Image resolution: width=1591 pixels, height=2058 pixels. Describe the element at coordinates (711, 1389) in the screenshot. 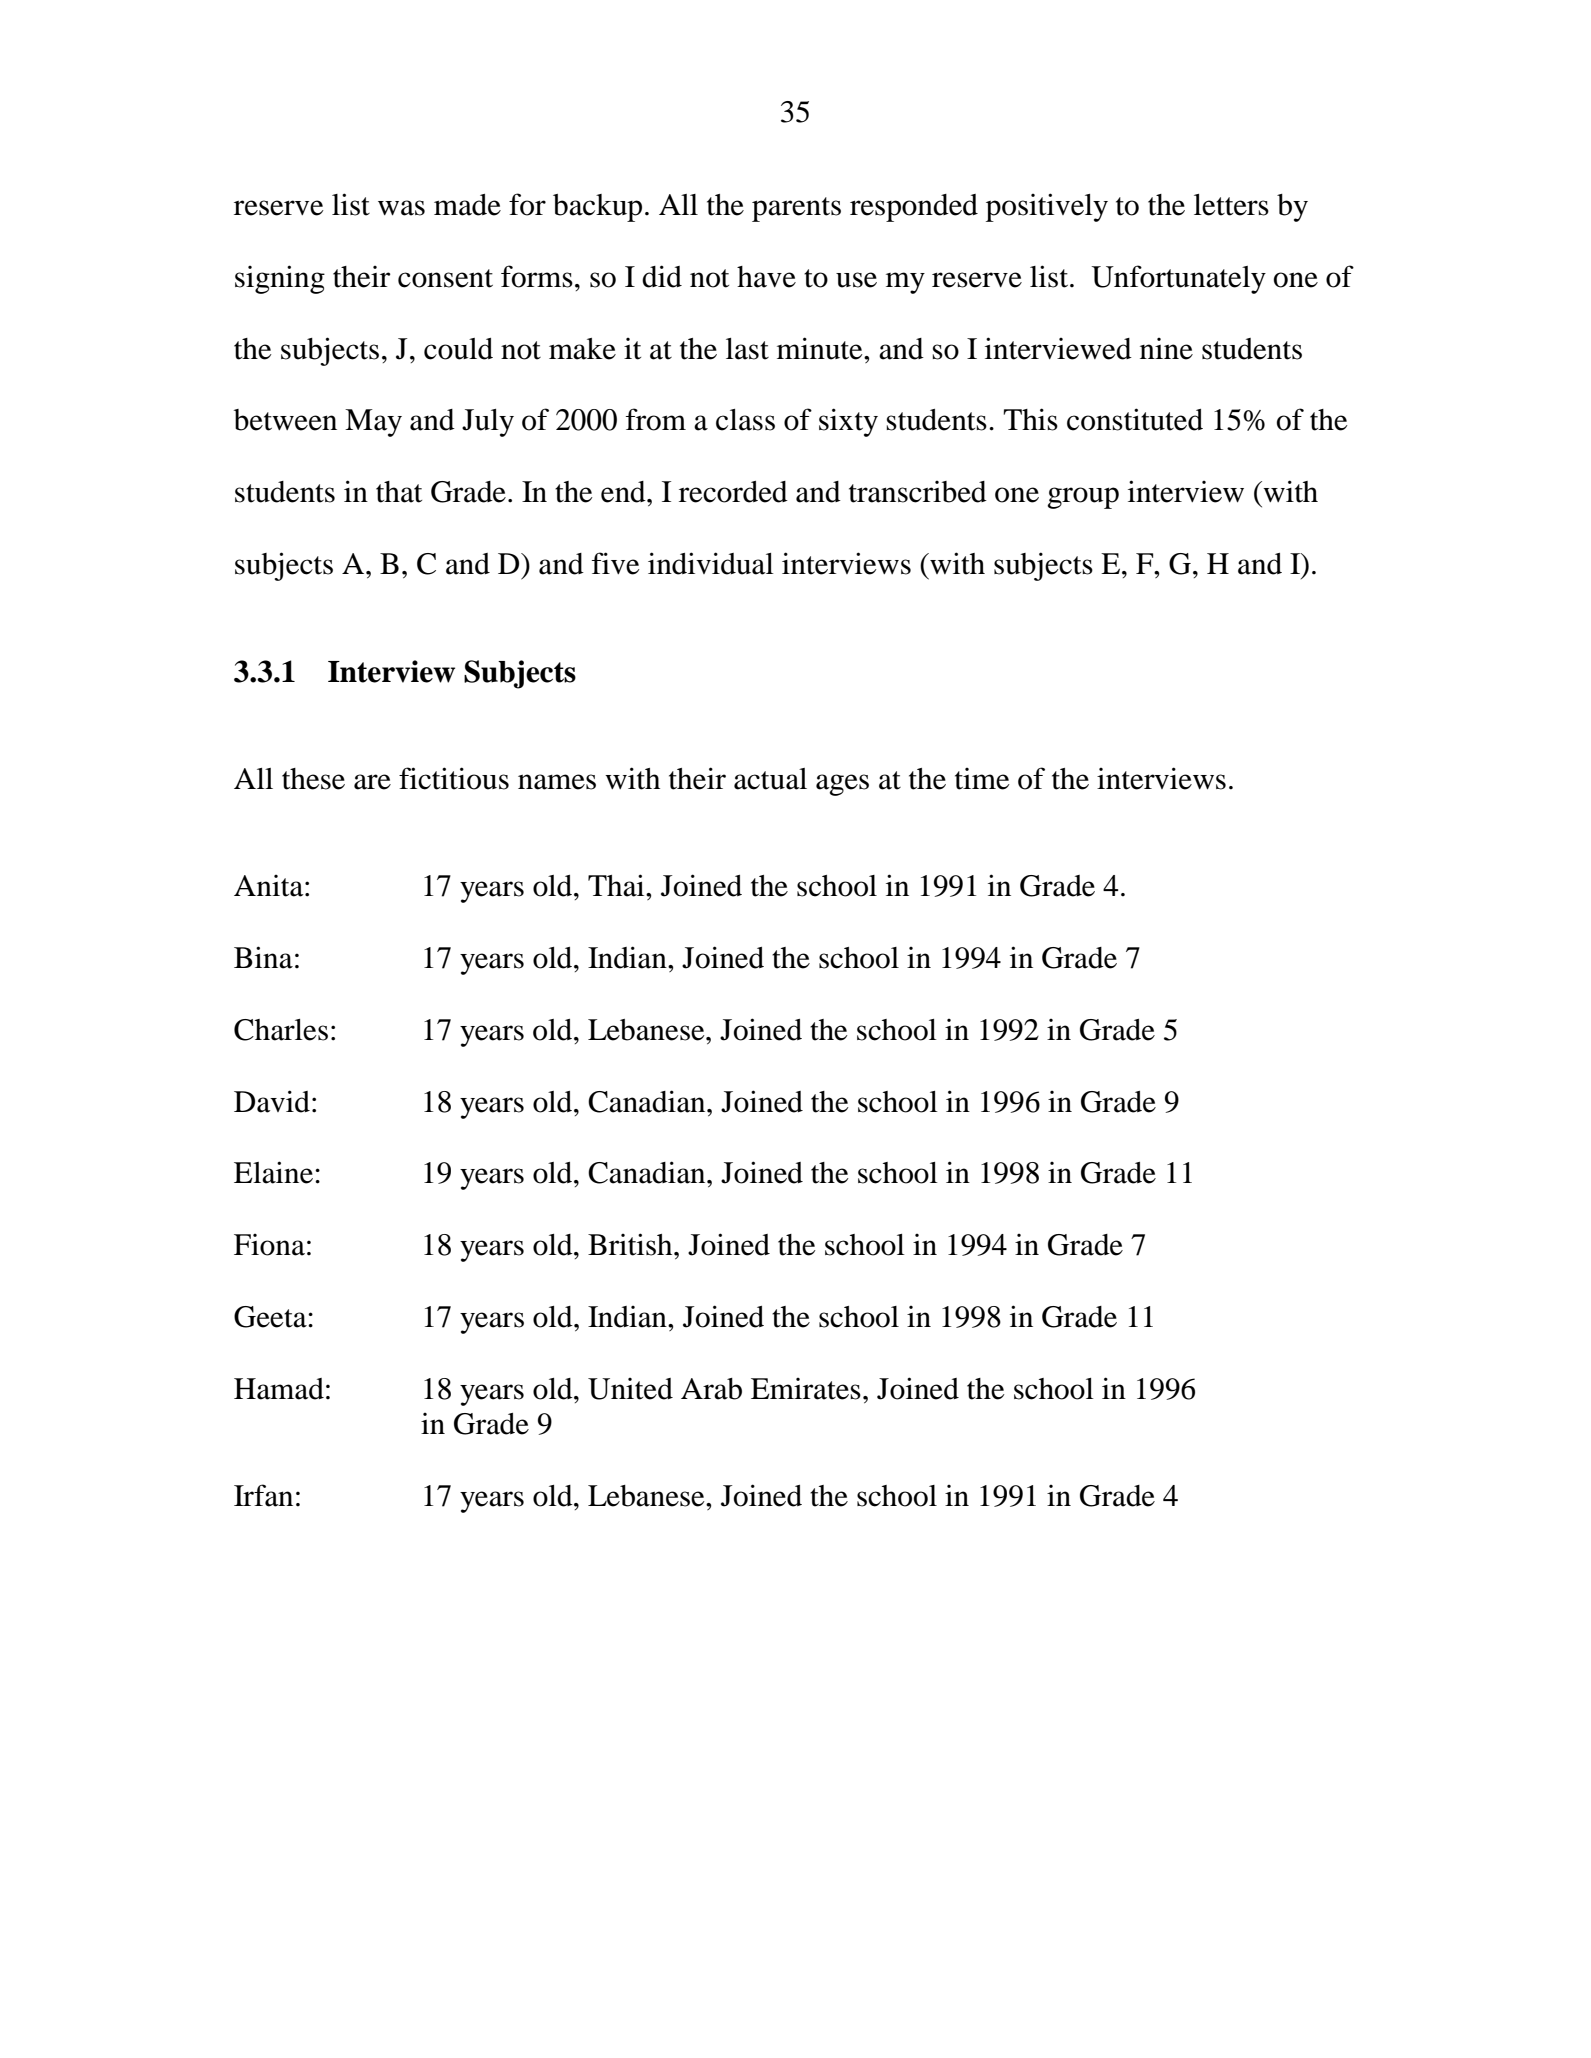

I see `Arab` at that location.
